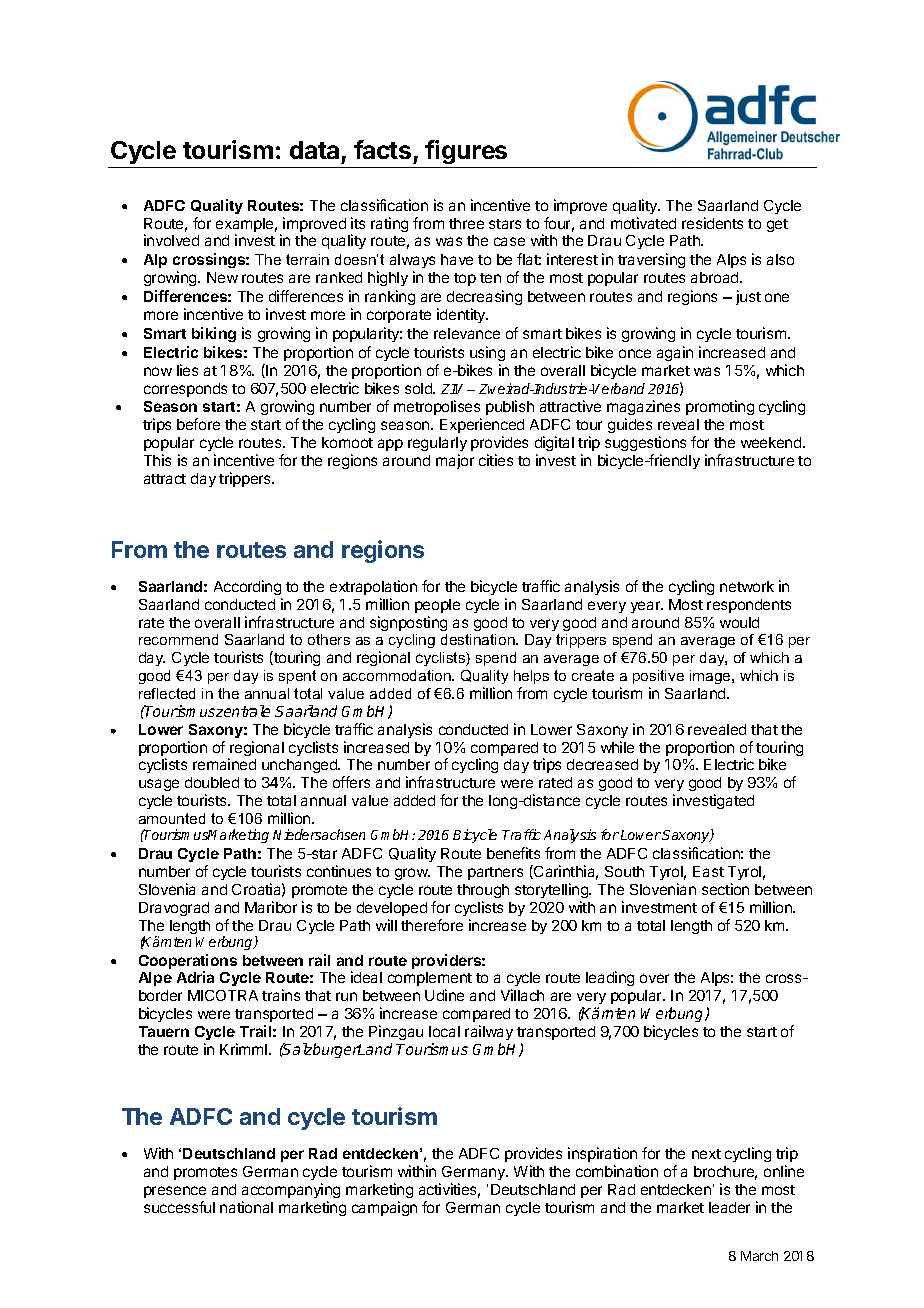 The height and width of the document is (1308, 924). I want to click on complement, so click(430, 979).
